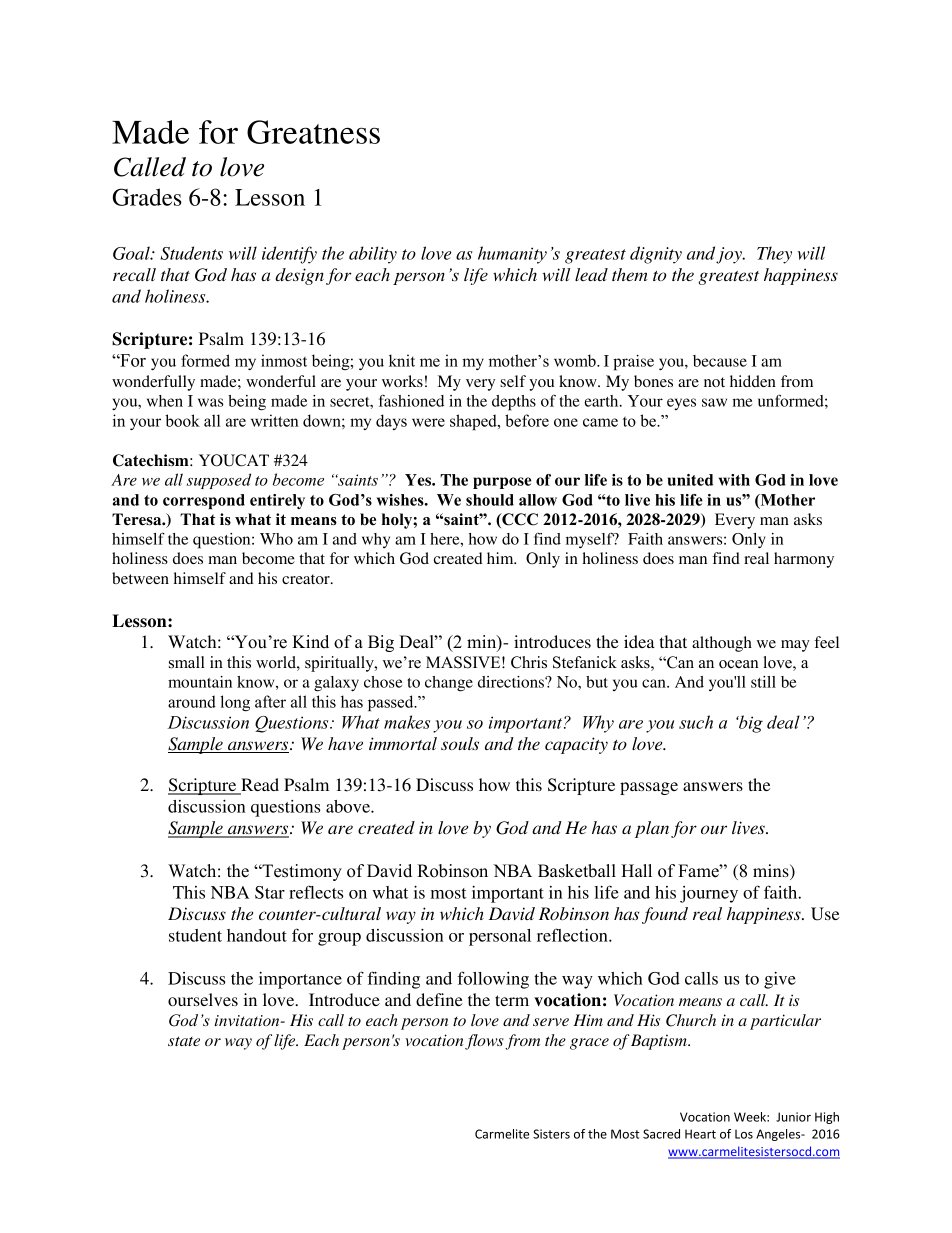 The image size is (952, 1233). I want to click on flows, so click(484, 1042).
